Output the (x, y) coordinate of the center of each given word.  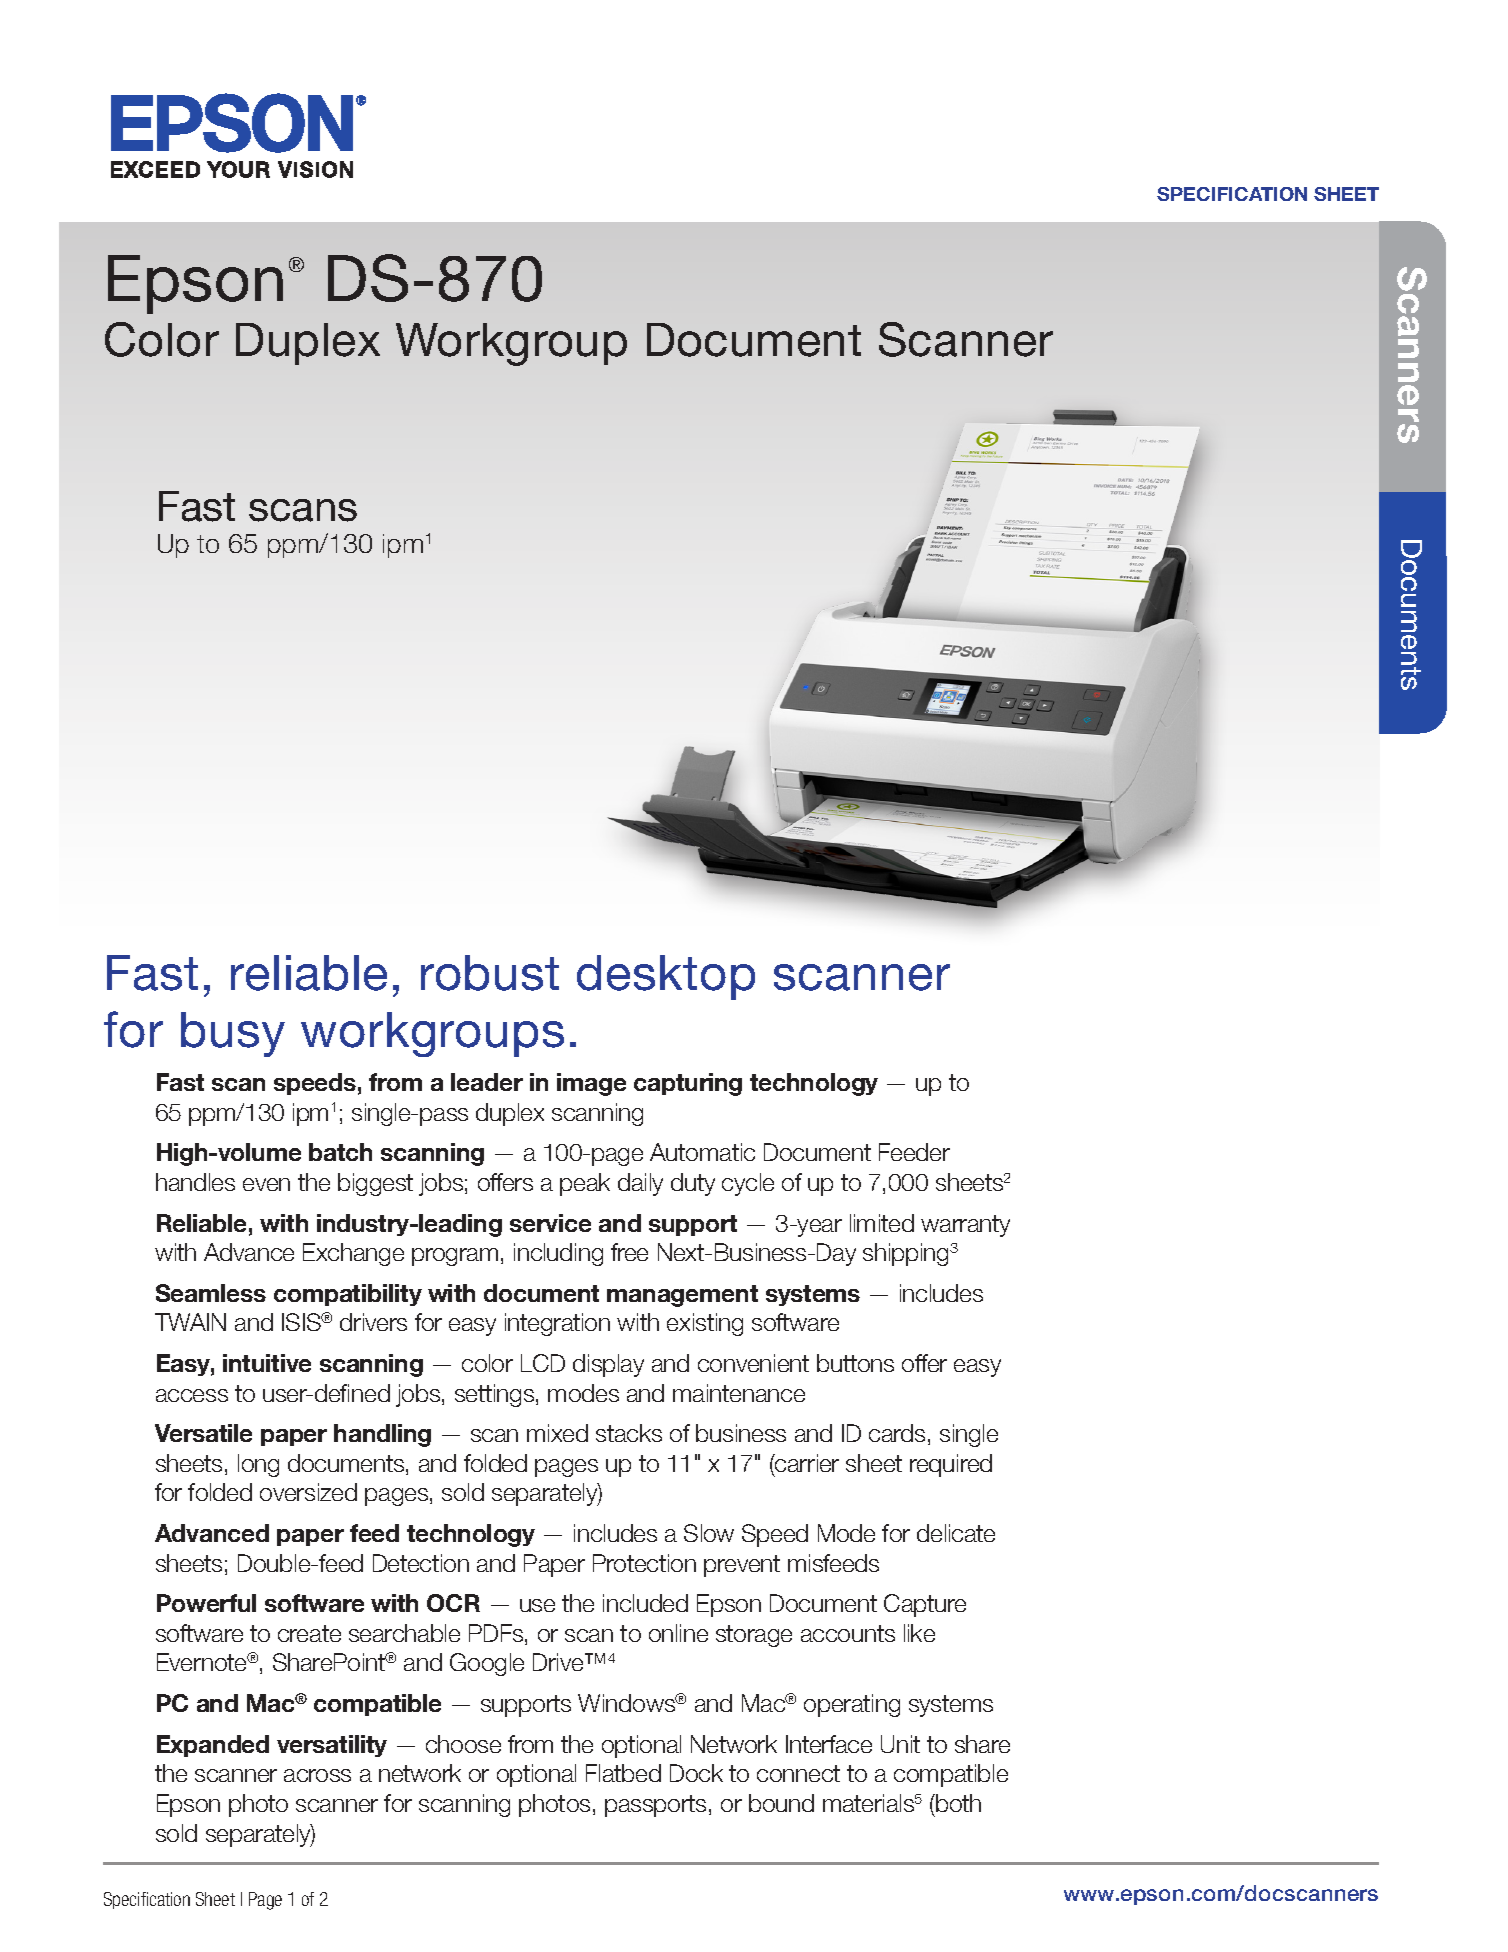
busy (233, 1034)
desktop (666, 977)
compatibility (348, 1295)
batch (340, 1152)
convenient (753, 1363)
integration (557, 1324)
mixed (557, 1433)
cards (897, 1433)
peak (585, 1184)
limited (882, 1223)
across (317, 1775)
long (258, 1465)
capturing (688, 1084)
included (645, 1603)
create (309, 1633)
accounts (848, 1633)
